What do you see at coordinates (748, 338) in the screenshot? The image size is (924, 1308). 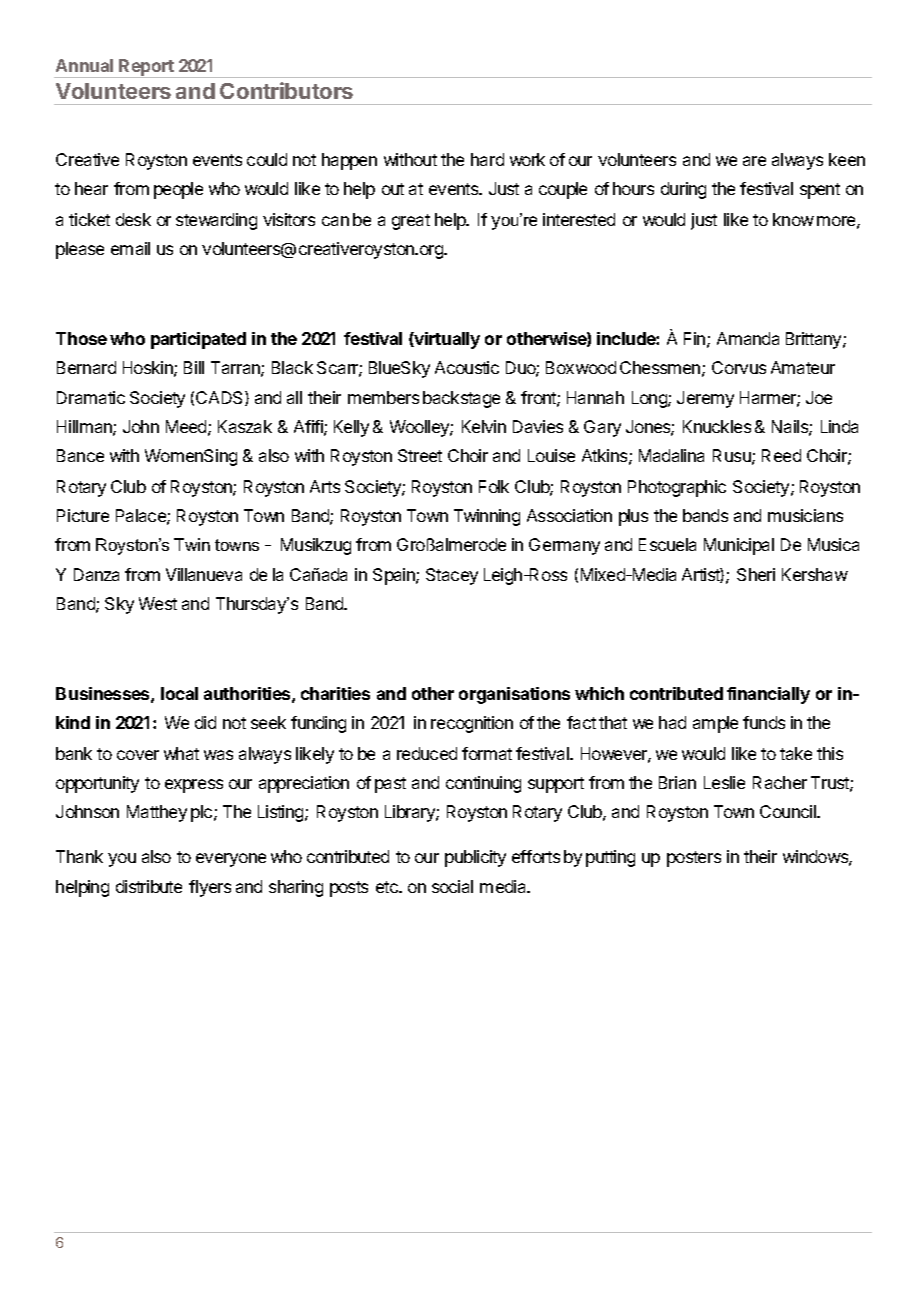 I see `Amanda` at bounding box center [748, 338].
